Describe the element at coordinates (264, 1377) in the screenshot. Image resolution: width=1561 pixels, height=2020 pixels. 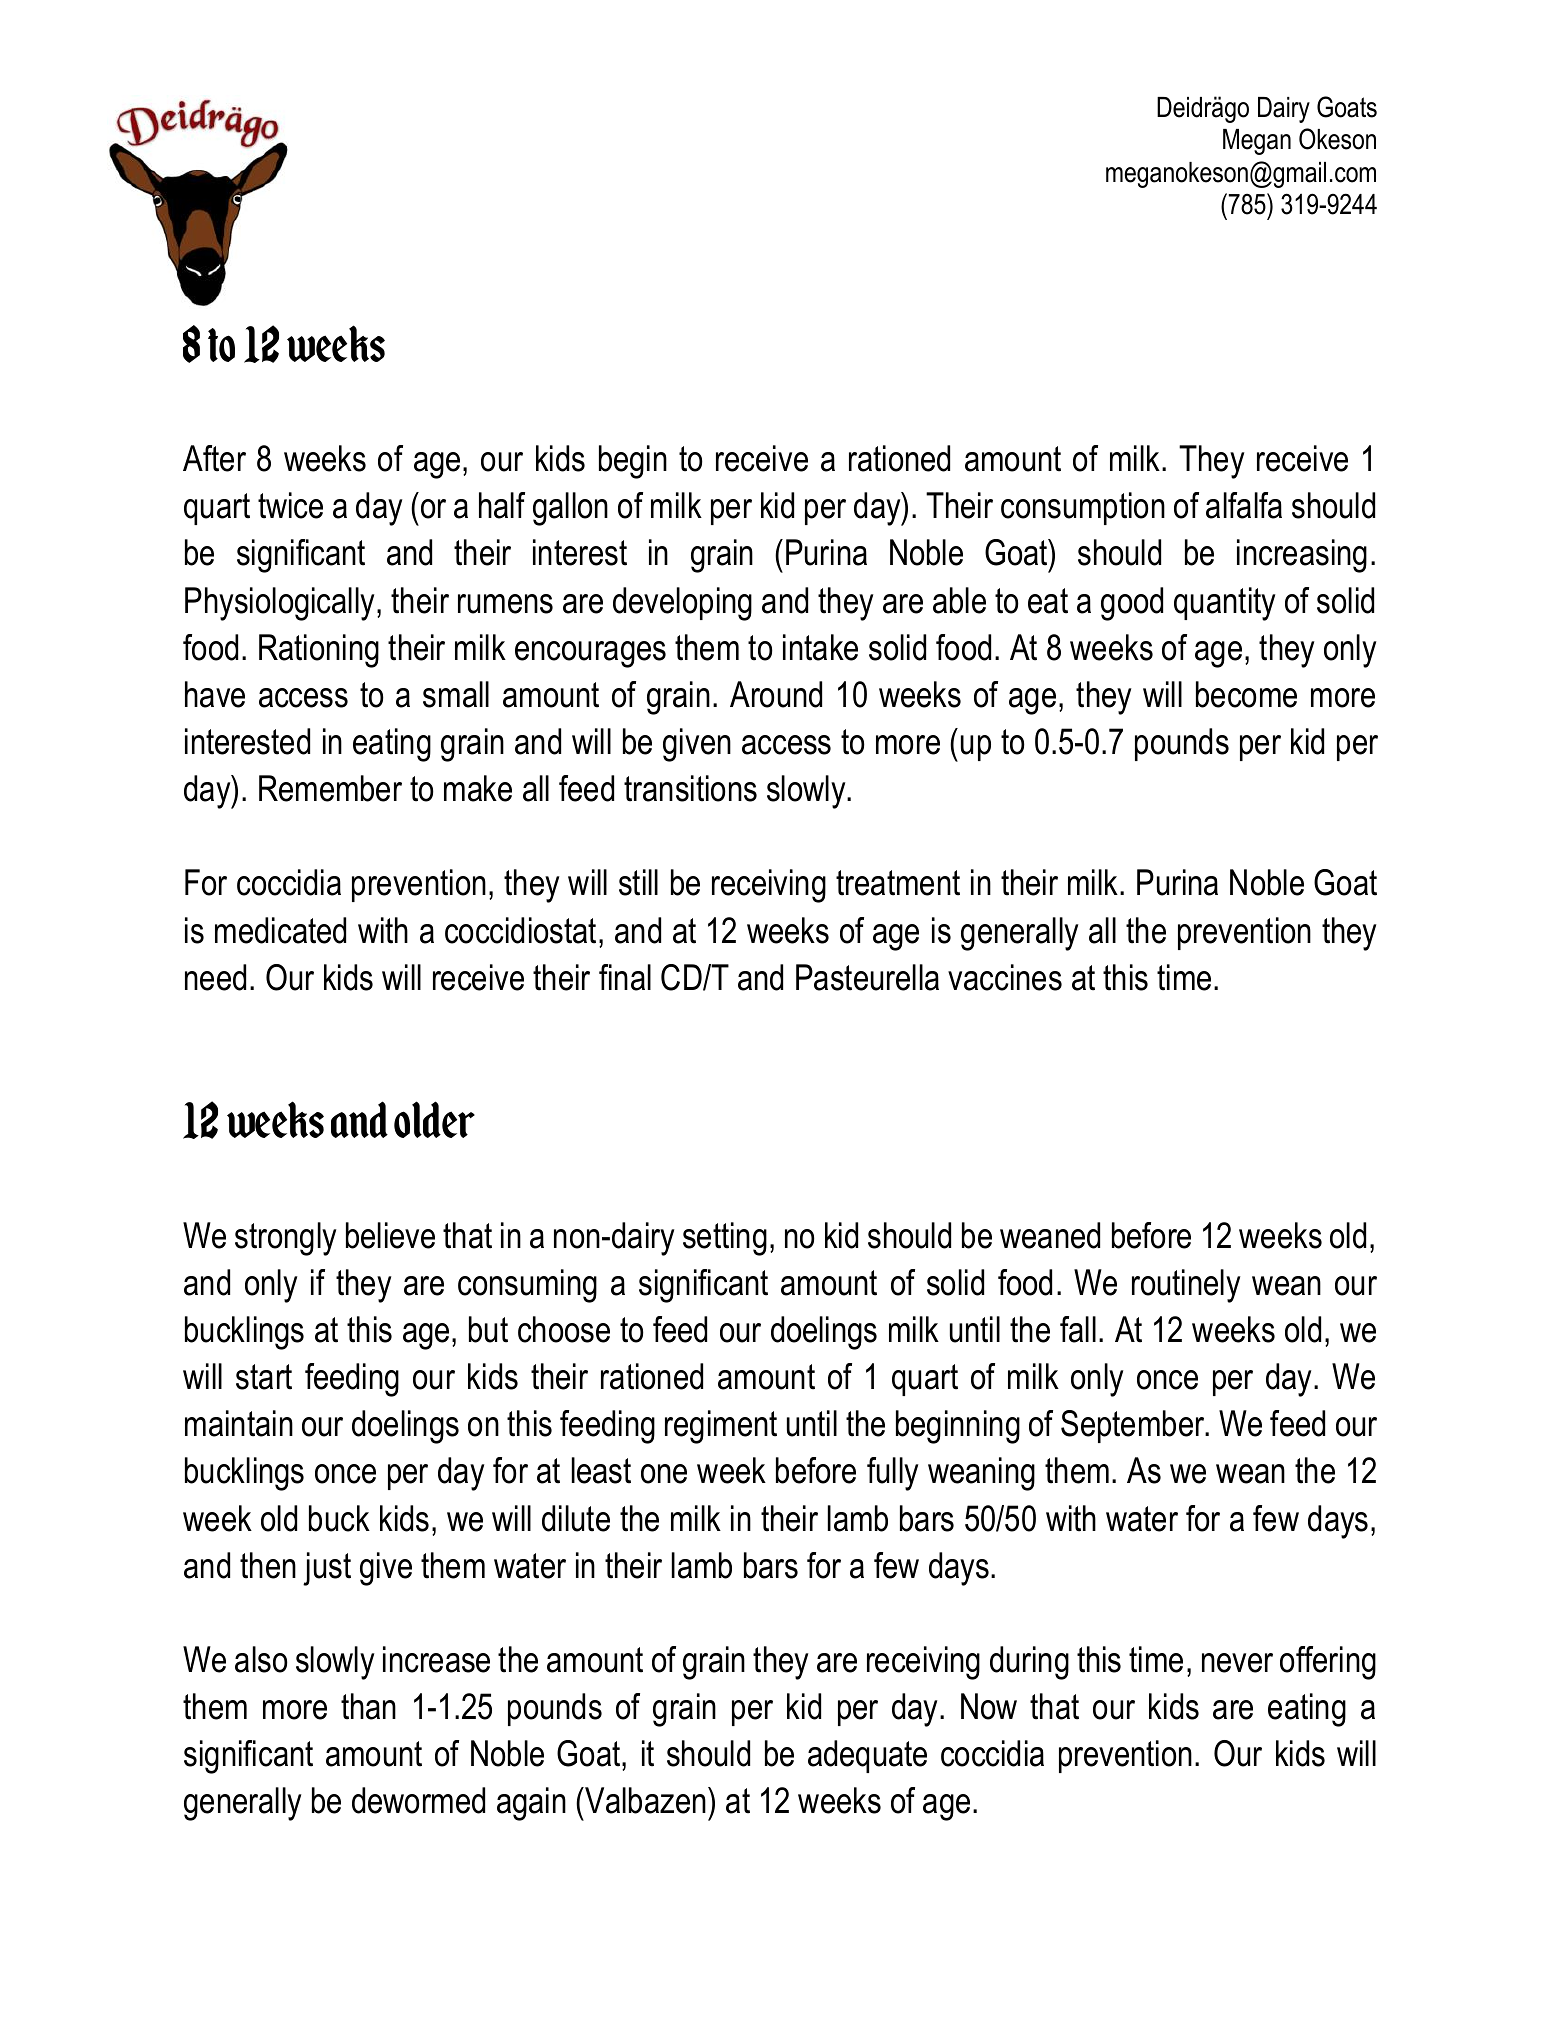
I see `start` at that location.
